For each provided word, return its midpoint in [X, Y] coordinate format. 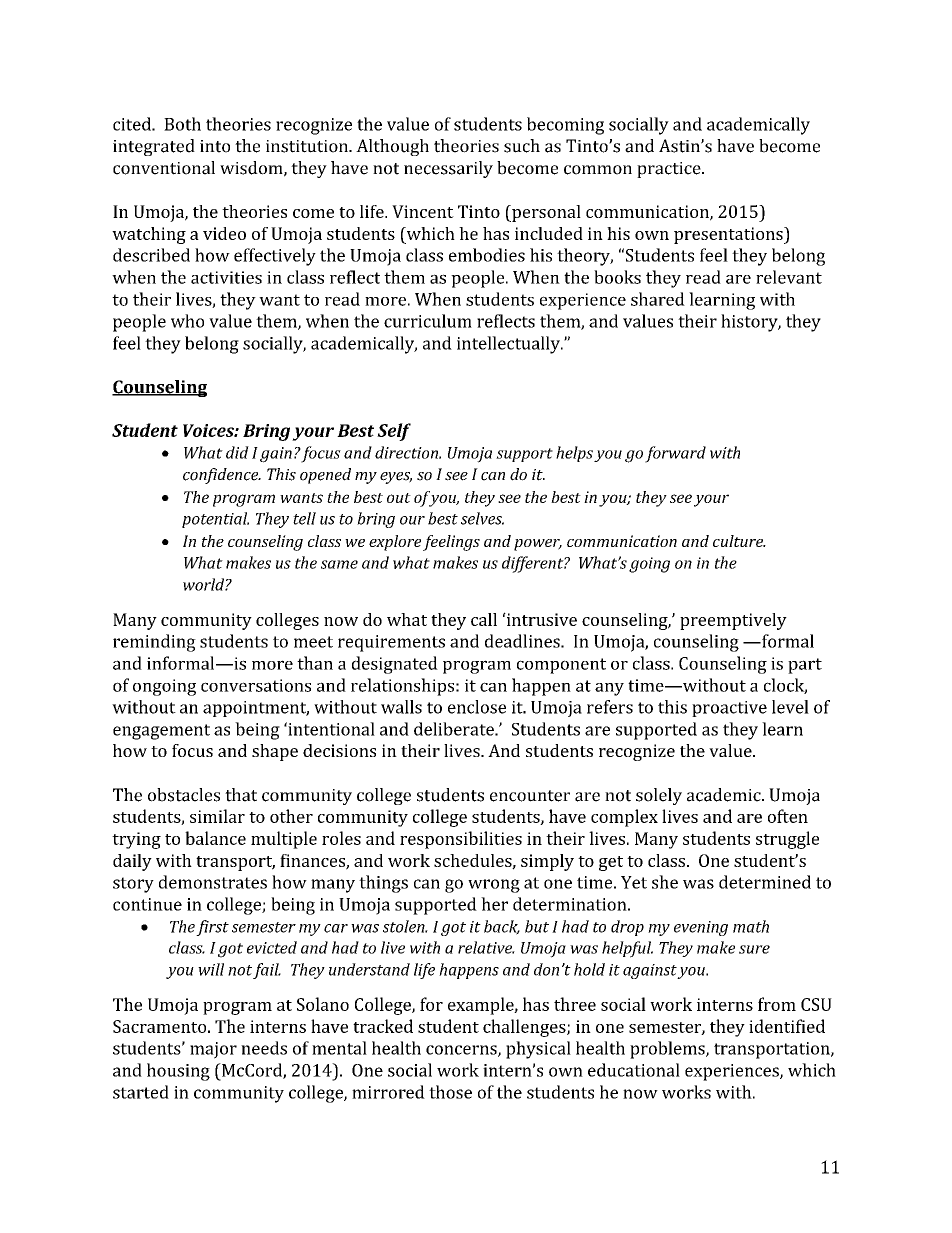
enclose [477, 707]
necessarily [448, 169]
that [241, 795]
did [237, 452]
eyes [396, 478]
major [213, 1050]
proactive [729, 709]
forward [675, 454]
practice [670, 170]
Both [182, 124]
